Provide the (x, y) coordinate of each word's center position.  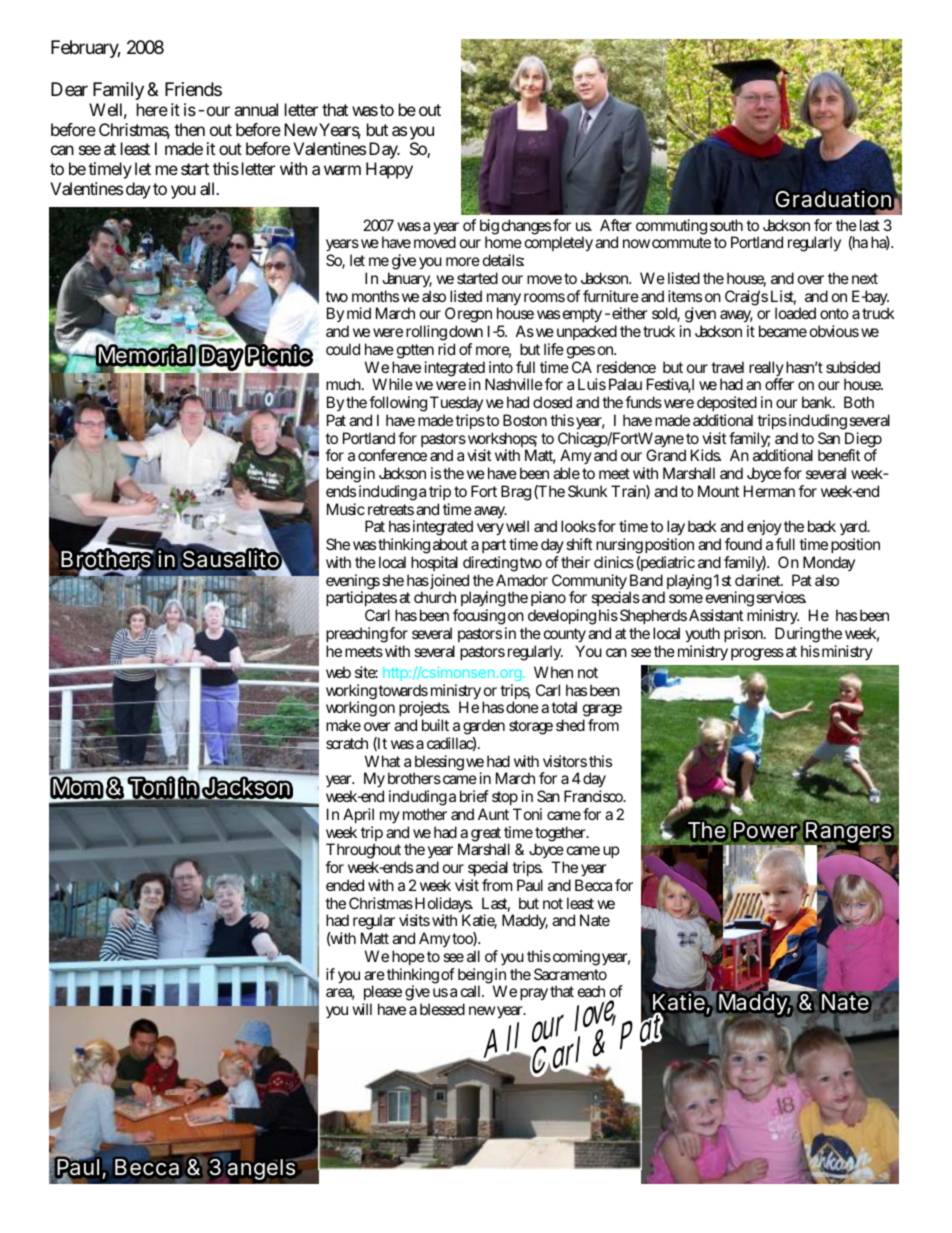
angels (261, 1169)
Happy (389, 170)
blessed (442, 1009)
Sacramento (570, 974)
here (152, 109)
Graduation (835, 200)
